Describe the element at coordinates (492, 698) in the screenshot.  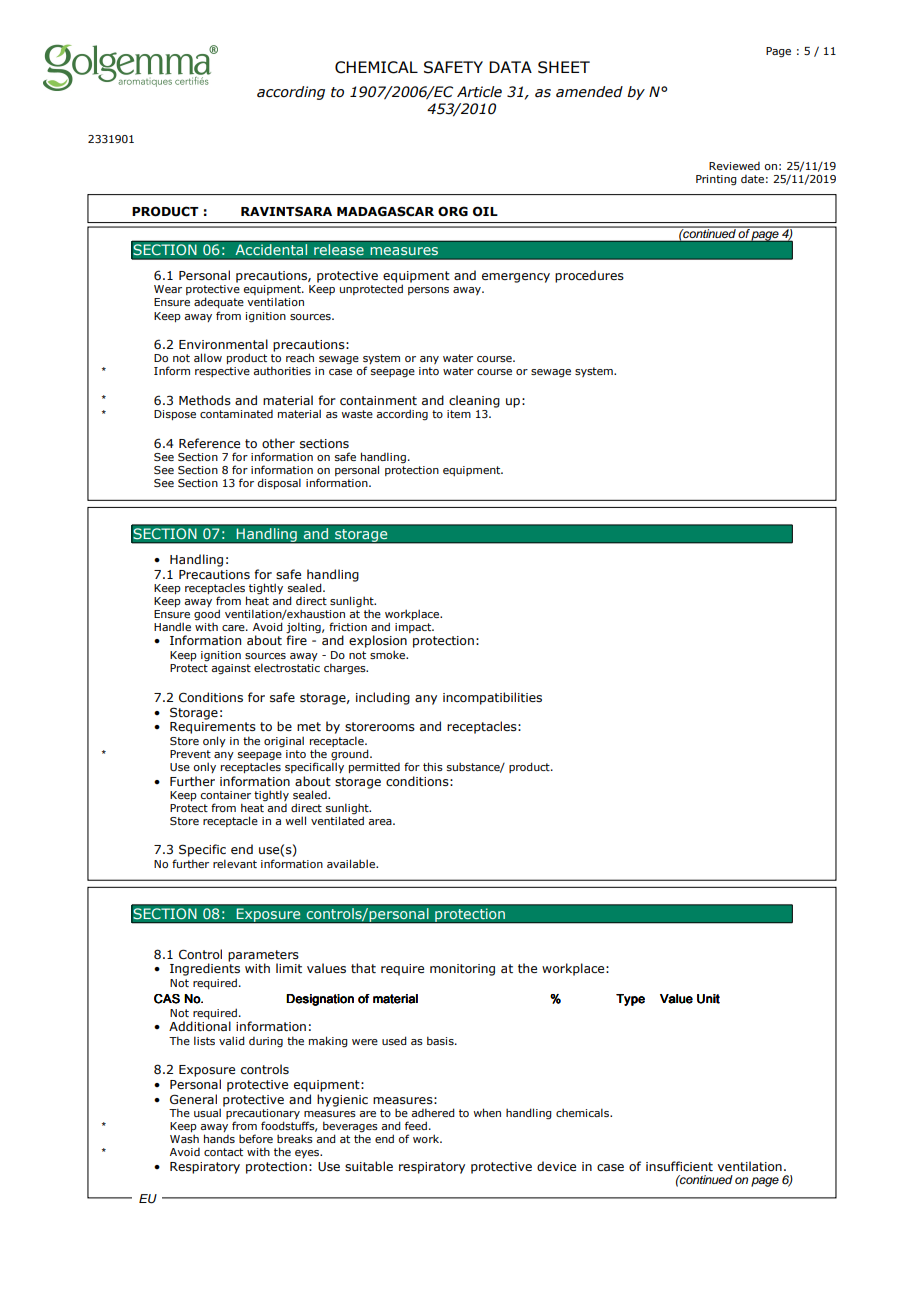
I see `incompatibilities` at that location.
